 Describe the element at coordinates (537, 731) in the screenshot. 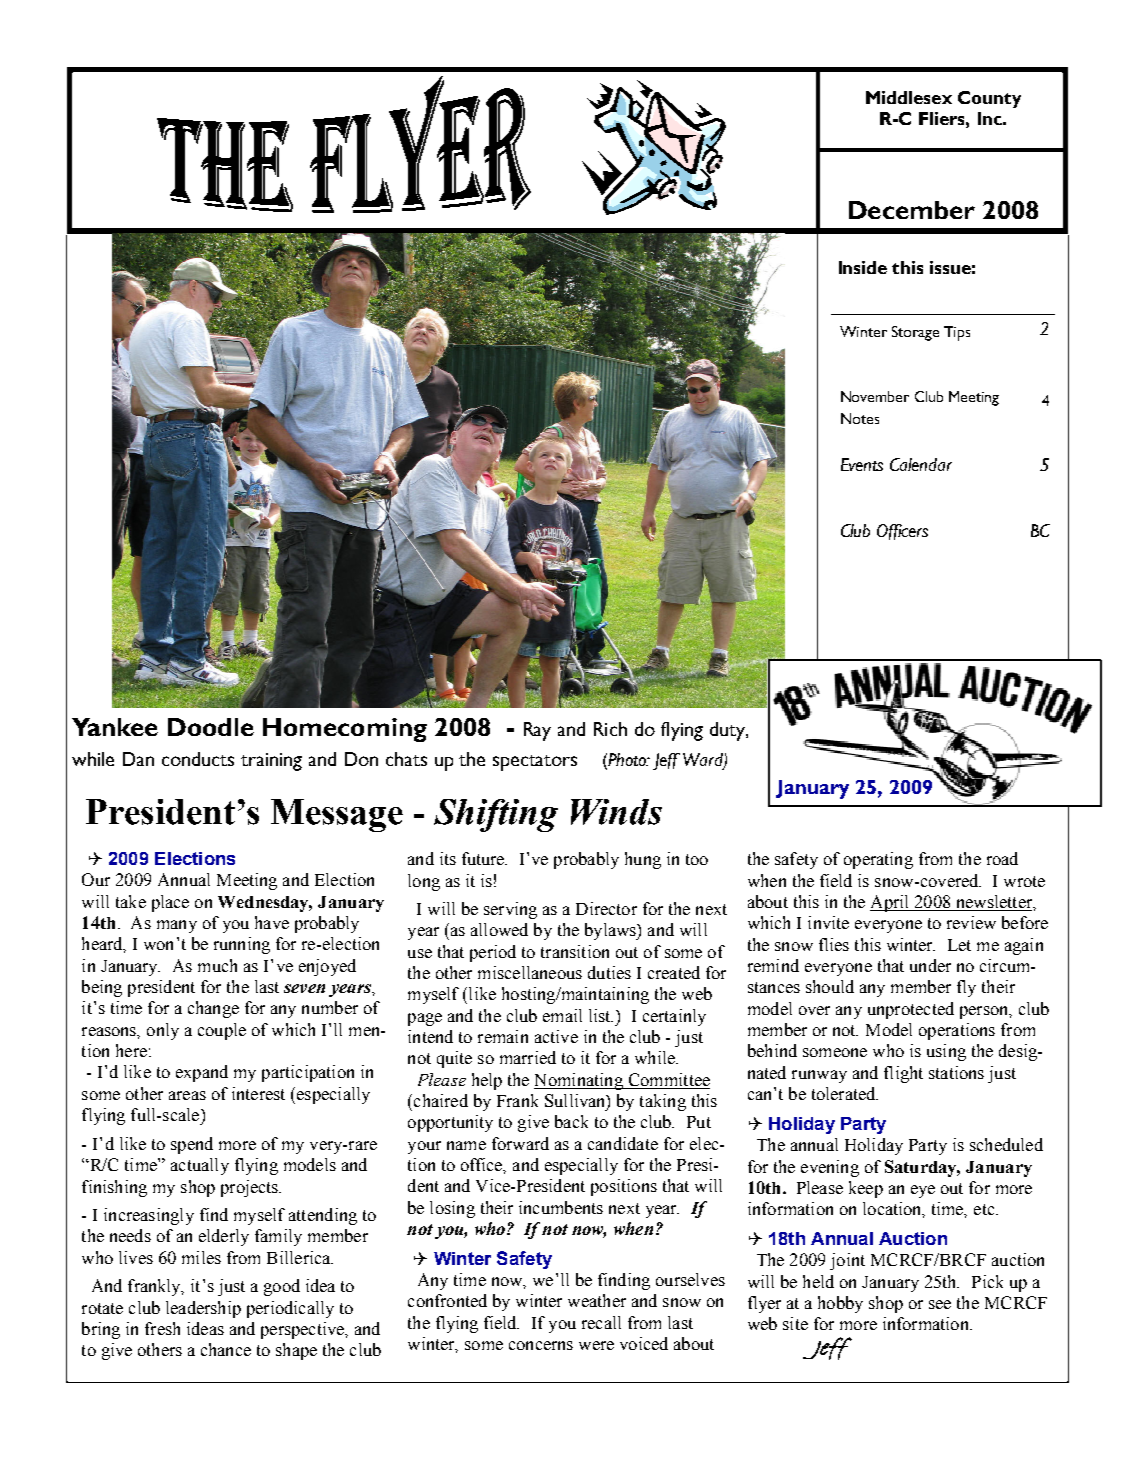

I see `Ray` at that location.
